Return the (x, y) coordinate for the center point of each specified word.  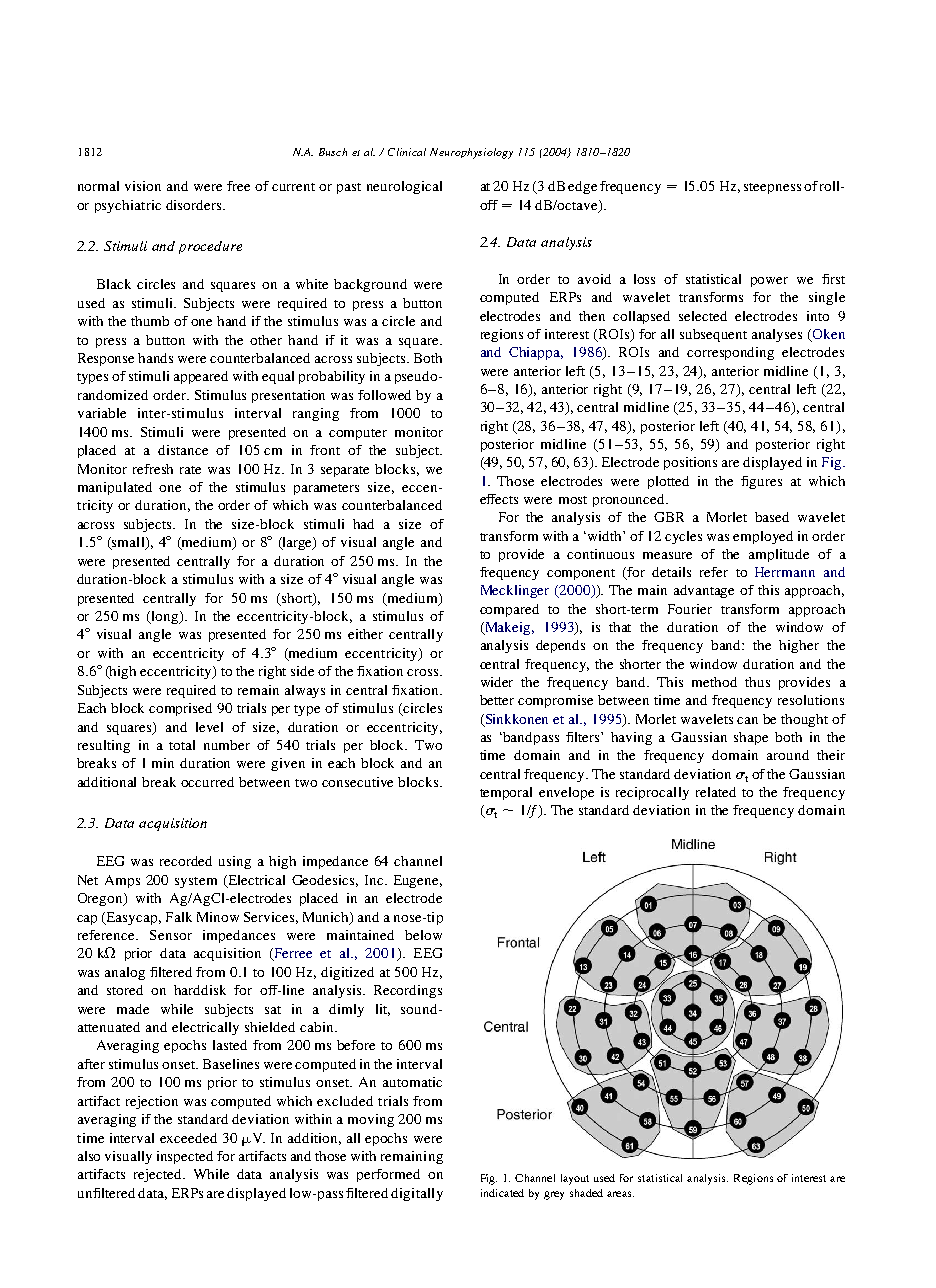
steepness (772, 188)
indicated (502, 1193)
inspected (185, 1157)
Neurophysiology (471, 153)
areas (620, 1194)
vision (143, 186)
